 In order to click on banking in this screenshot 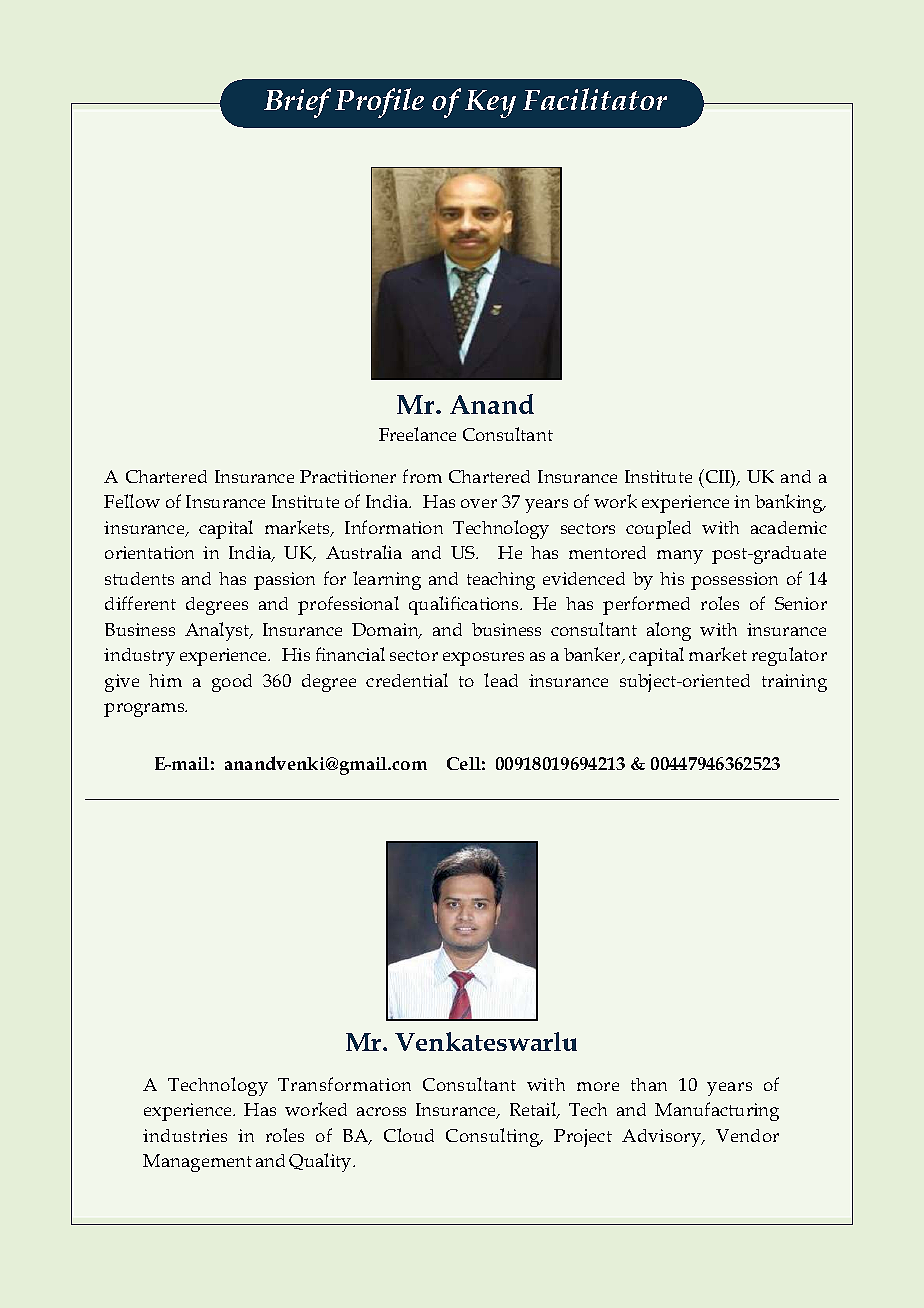, I will do `click(790, 503)`.
